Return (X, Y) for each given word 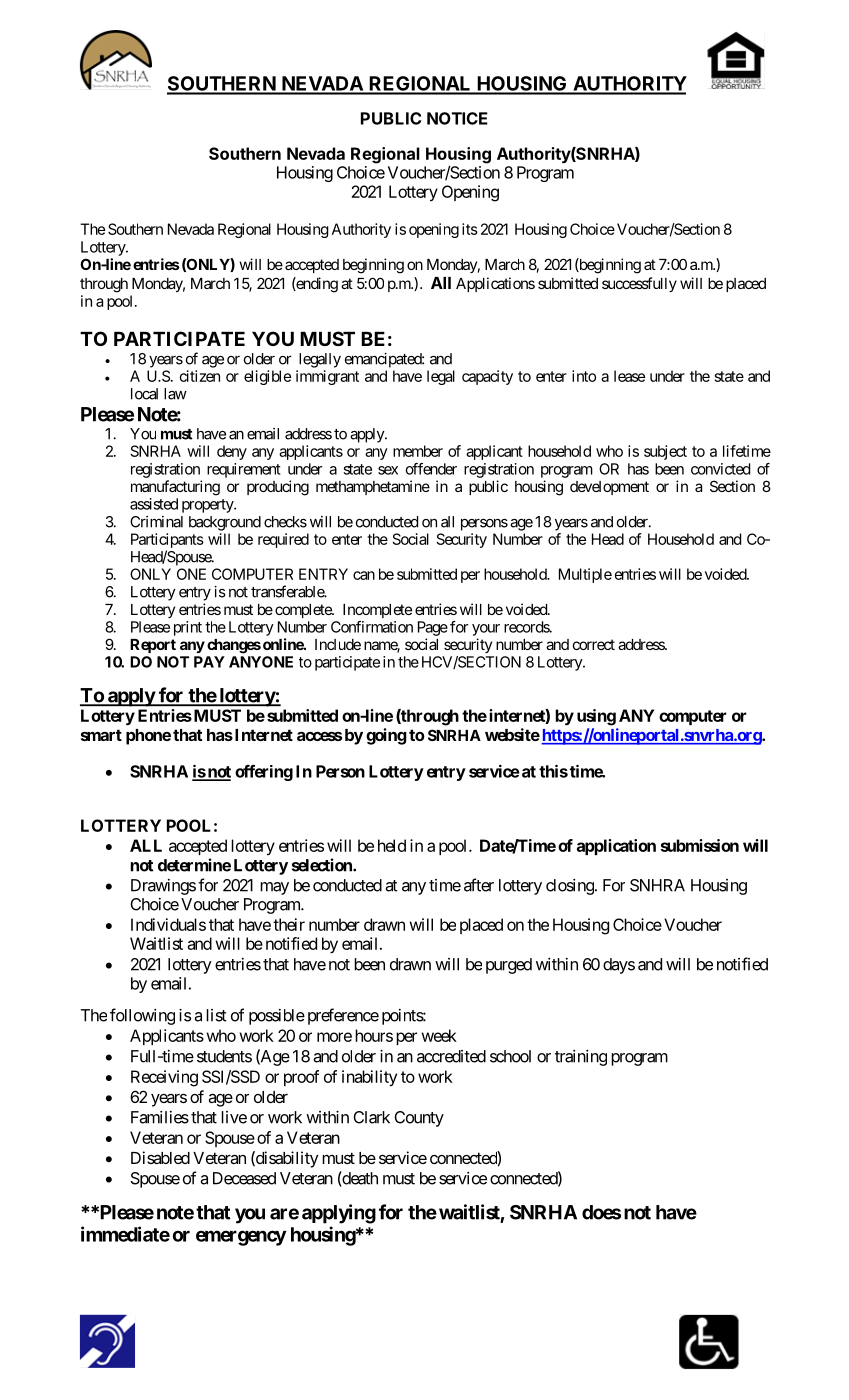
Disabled (160, 1157)
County (419, 1119)
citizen (200, 376)
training (581, 1058)
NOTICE (457, 118)
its (470, 229)
